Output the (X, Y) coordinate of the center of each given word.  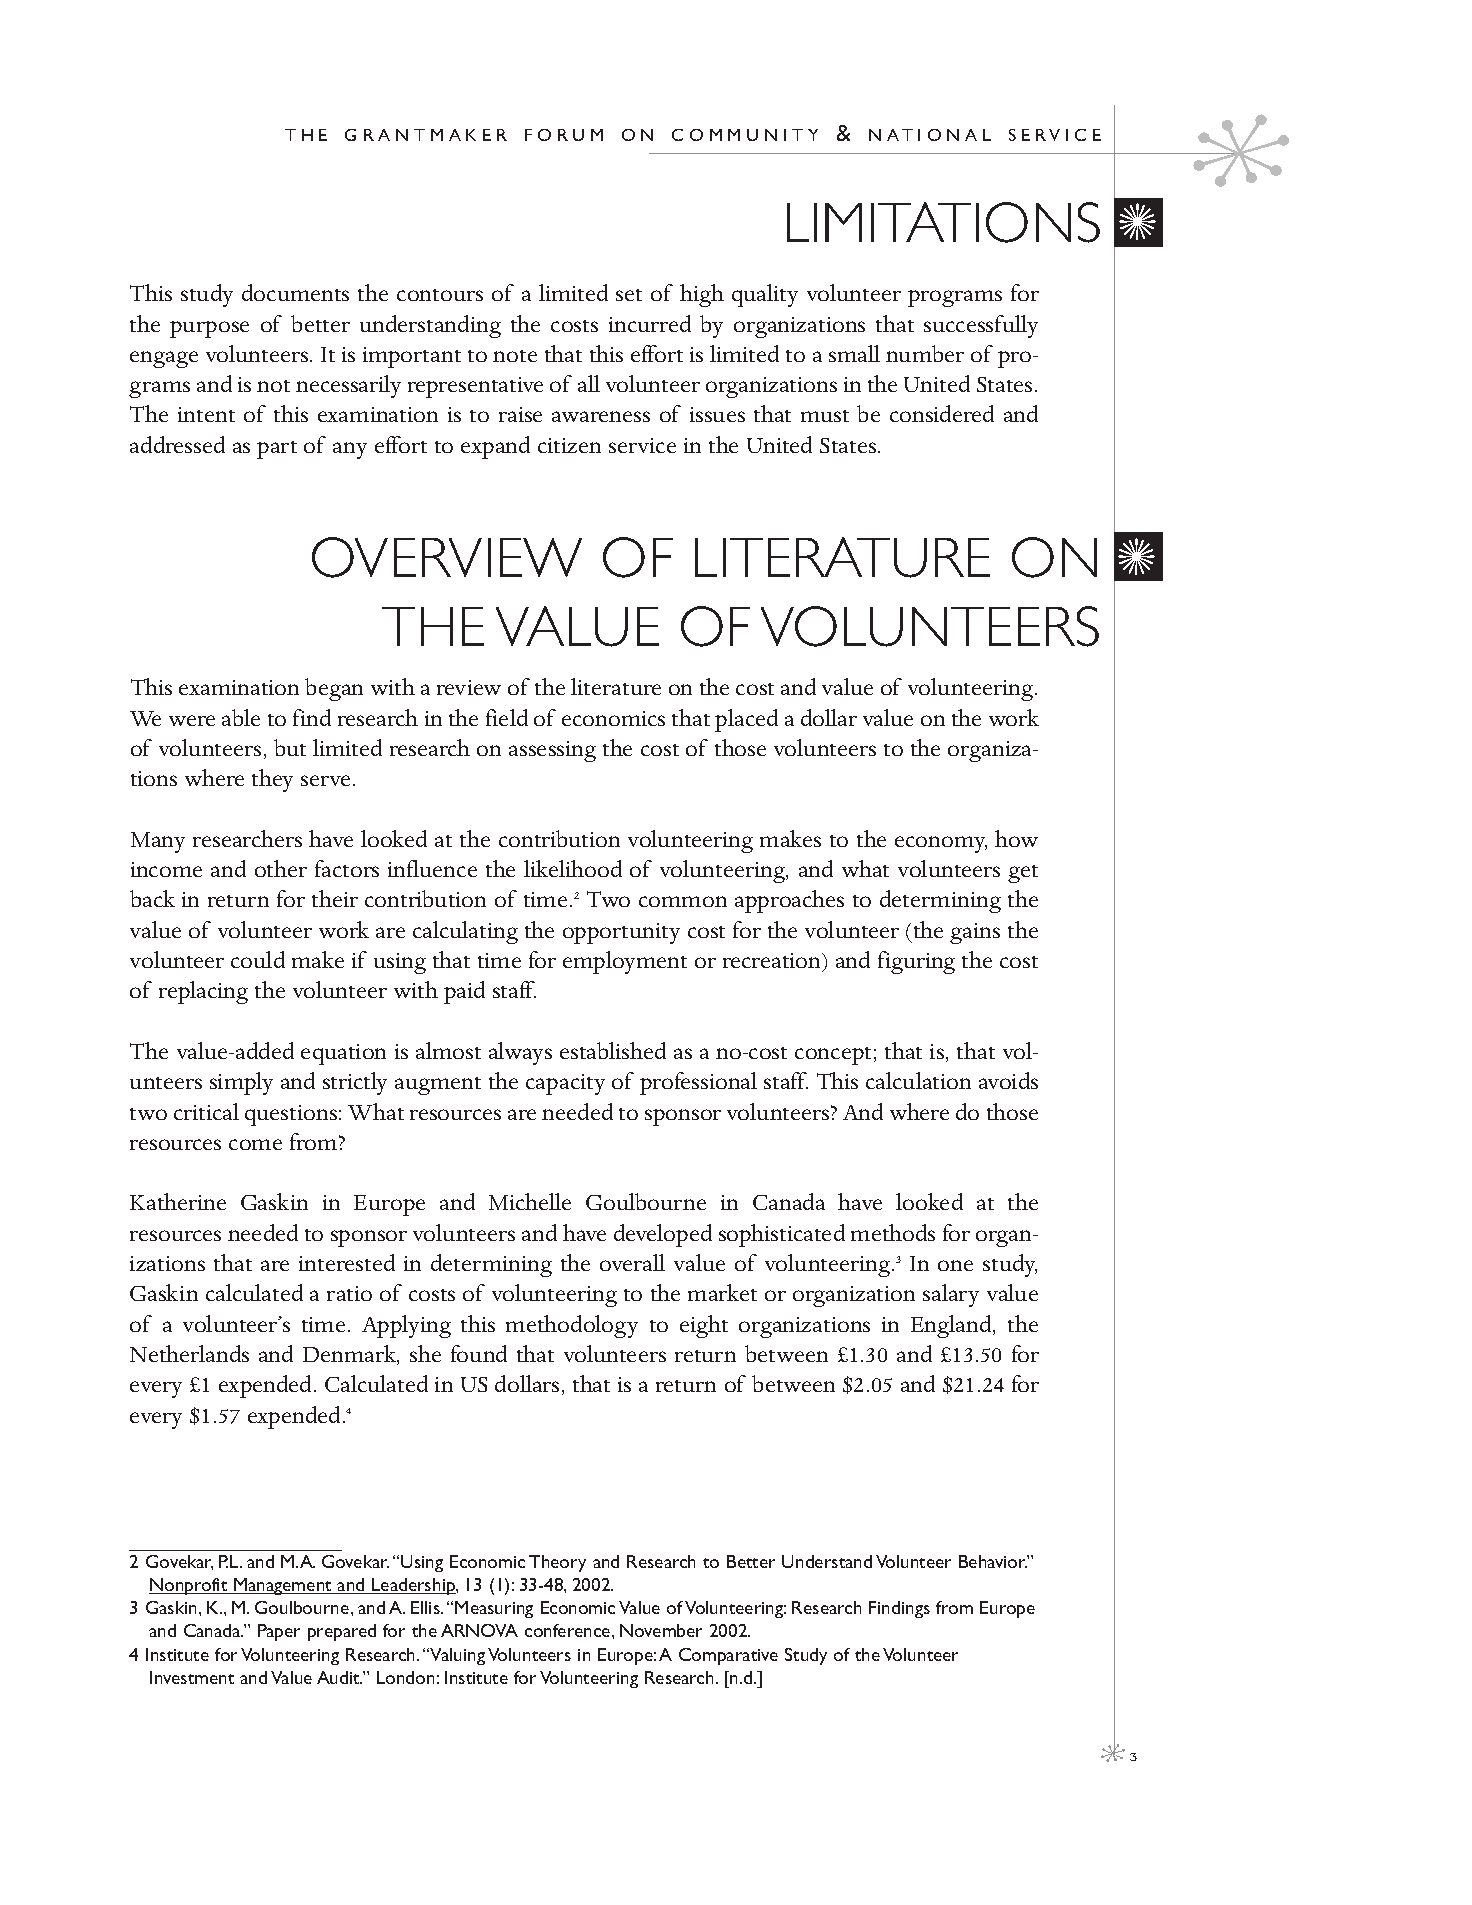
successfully (981, 326)
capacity (565, 1084)
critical (206, 1111)
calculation (918, 1080)
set (629, 295)
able (241, 717)
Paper (279, 1632)
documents (295, 292)
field (507, 717)
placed (746, 720)
